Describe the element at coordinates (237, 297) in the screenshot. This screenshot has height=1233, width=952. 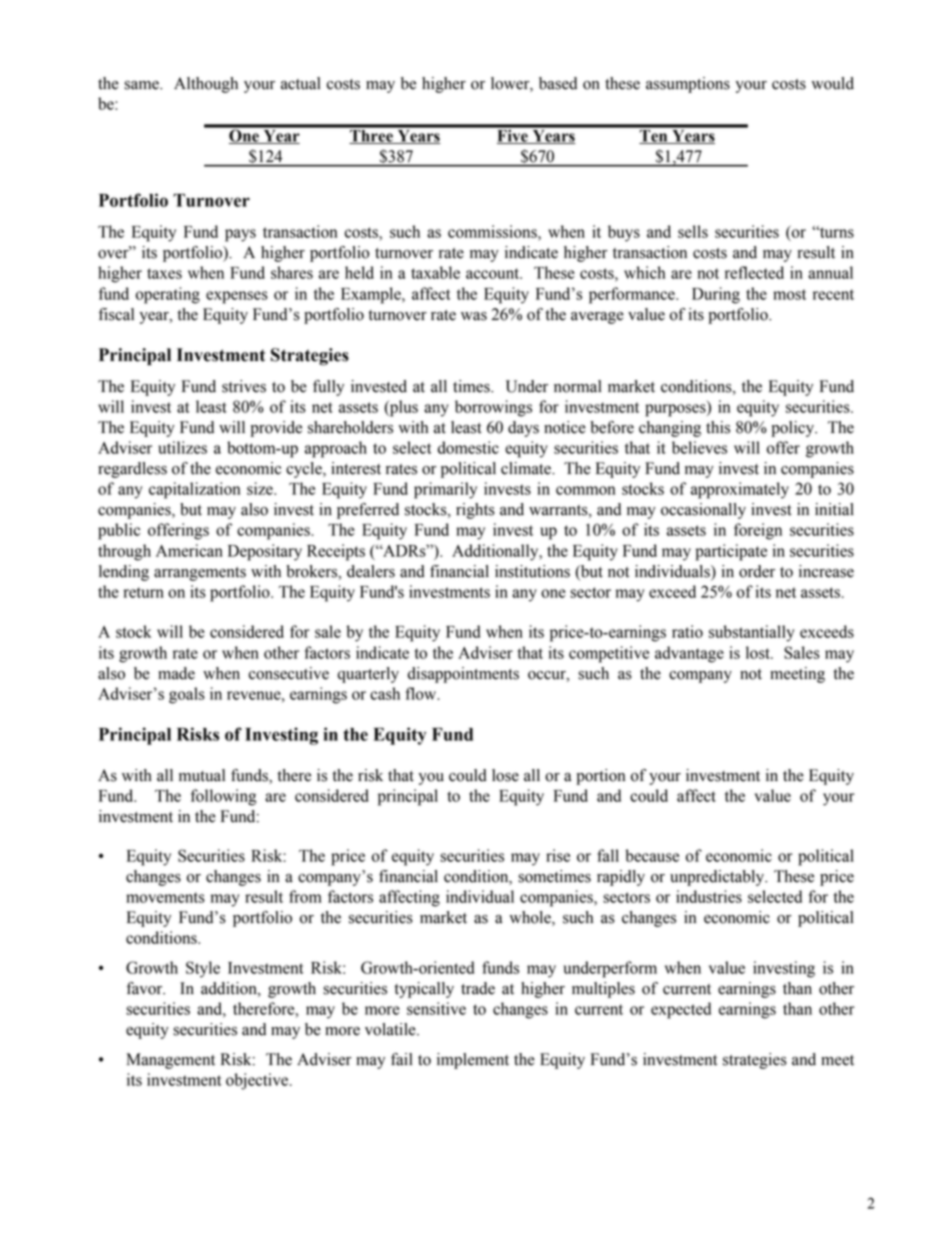
I see `expenses` at that location.
